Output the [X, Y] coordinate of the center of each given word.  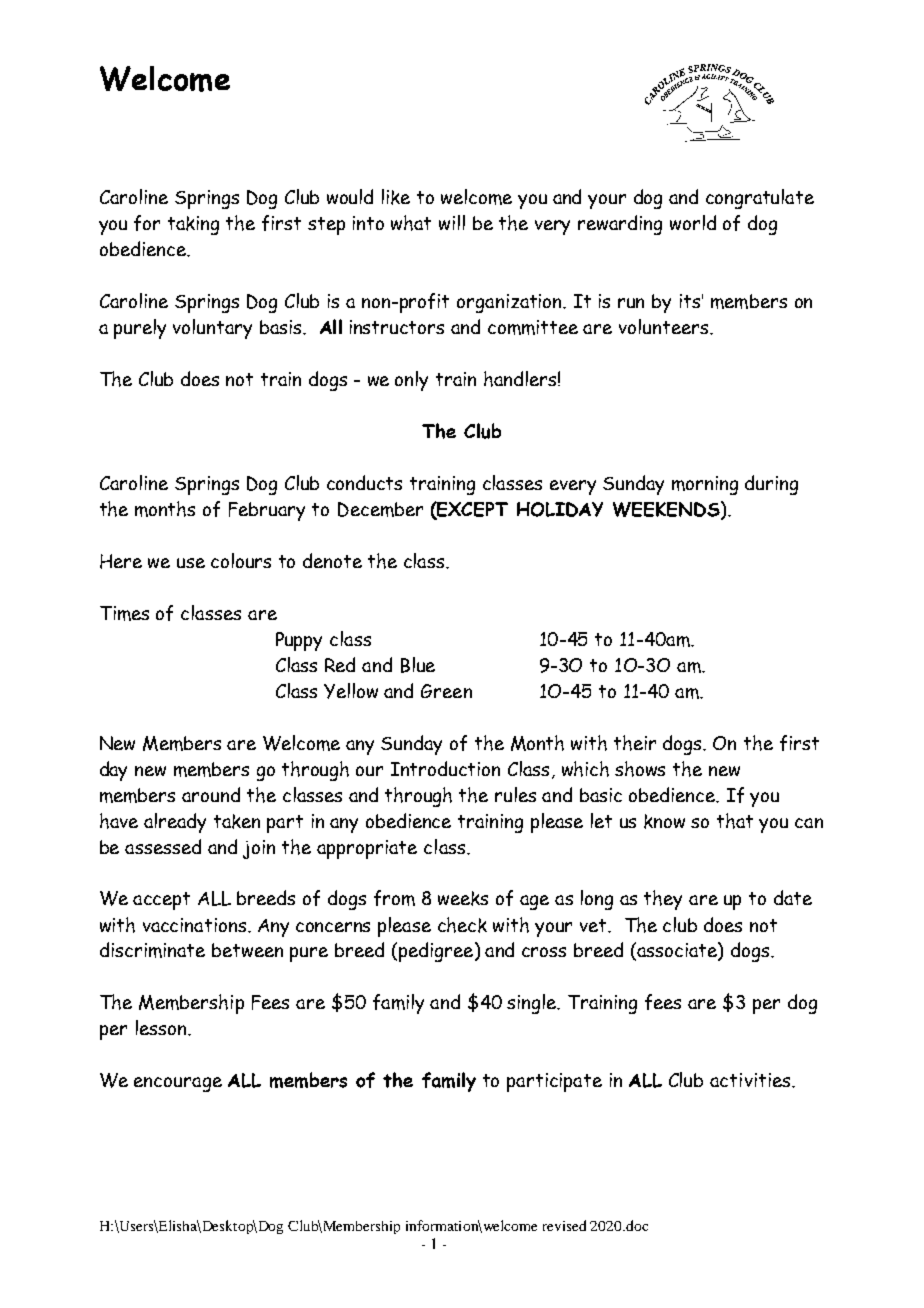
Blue [418, 665]
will [452, 222]
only [411, 381]
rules [515, 794]
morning [705, 485]
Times [124, 613]
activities [751, 1080]
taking [193, 225]
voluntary [212, 329]
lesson [162, 1027]
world [693, 222]
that [735, 821]
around [211, 794]
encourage [178, 1084]
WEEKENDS [667, 510]
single [533, 1004]
